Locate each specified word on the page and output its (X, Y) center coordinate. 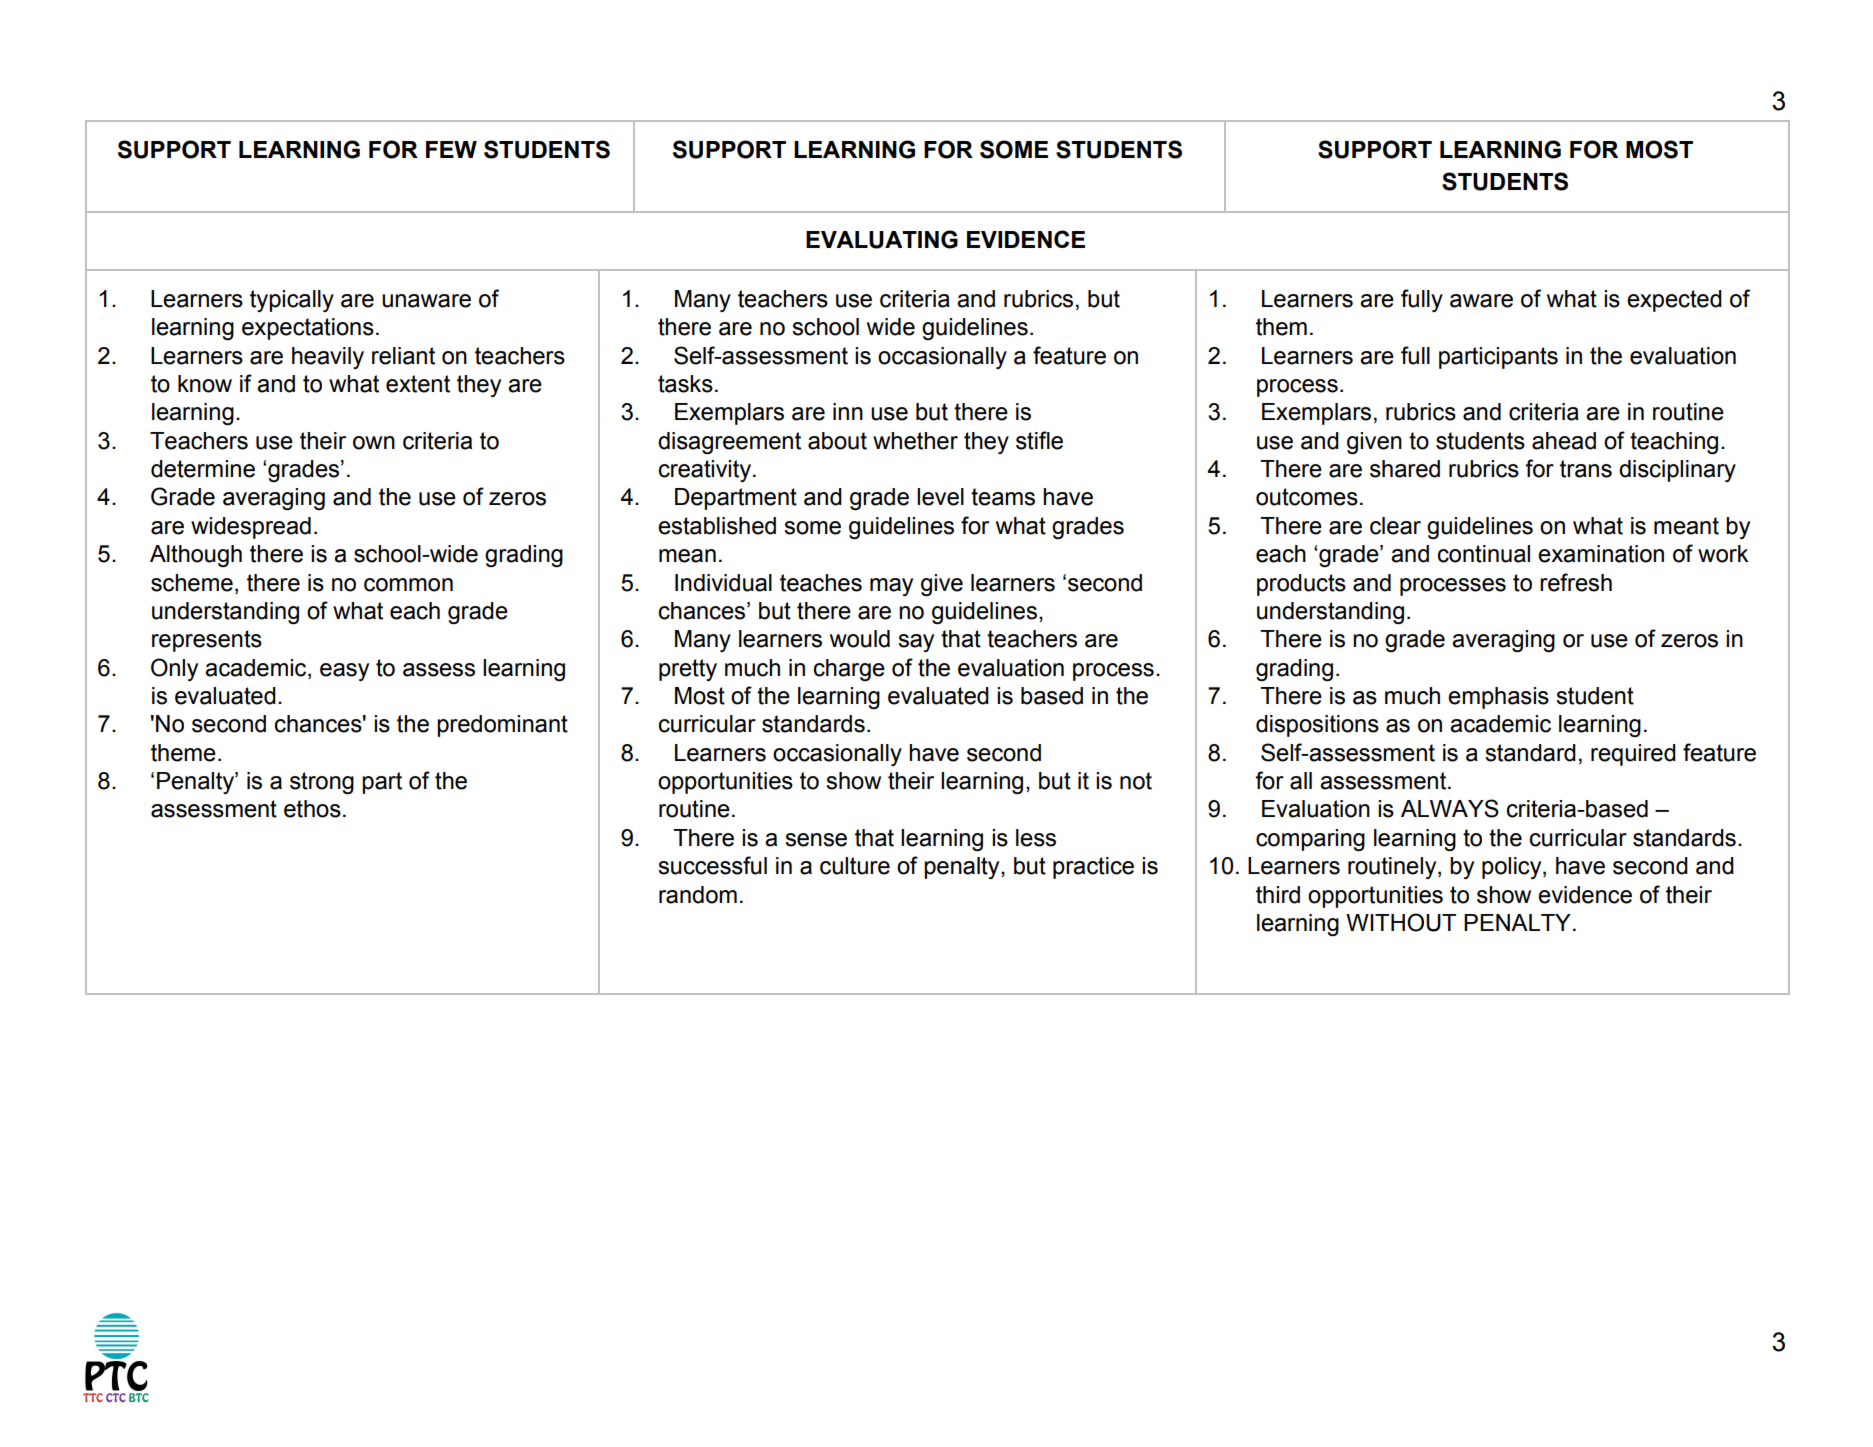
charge (849, 670)
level (940, 497)
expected (1674, 301)
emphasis (1498, 698)
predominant (502, 726)
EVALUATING (882, 239)
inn (848, 411)
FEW (451, 149)
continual (1484, 554)
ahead (1564, 441)
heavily (328, 358)
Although (196, 556)
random (698, 895)
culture (855, 866)
